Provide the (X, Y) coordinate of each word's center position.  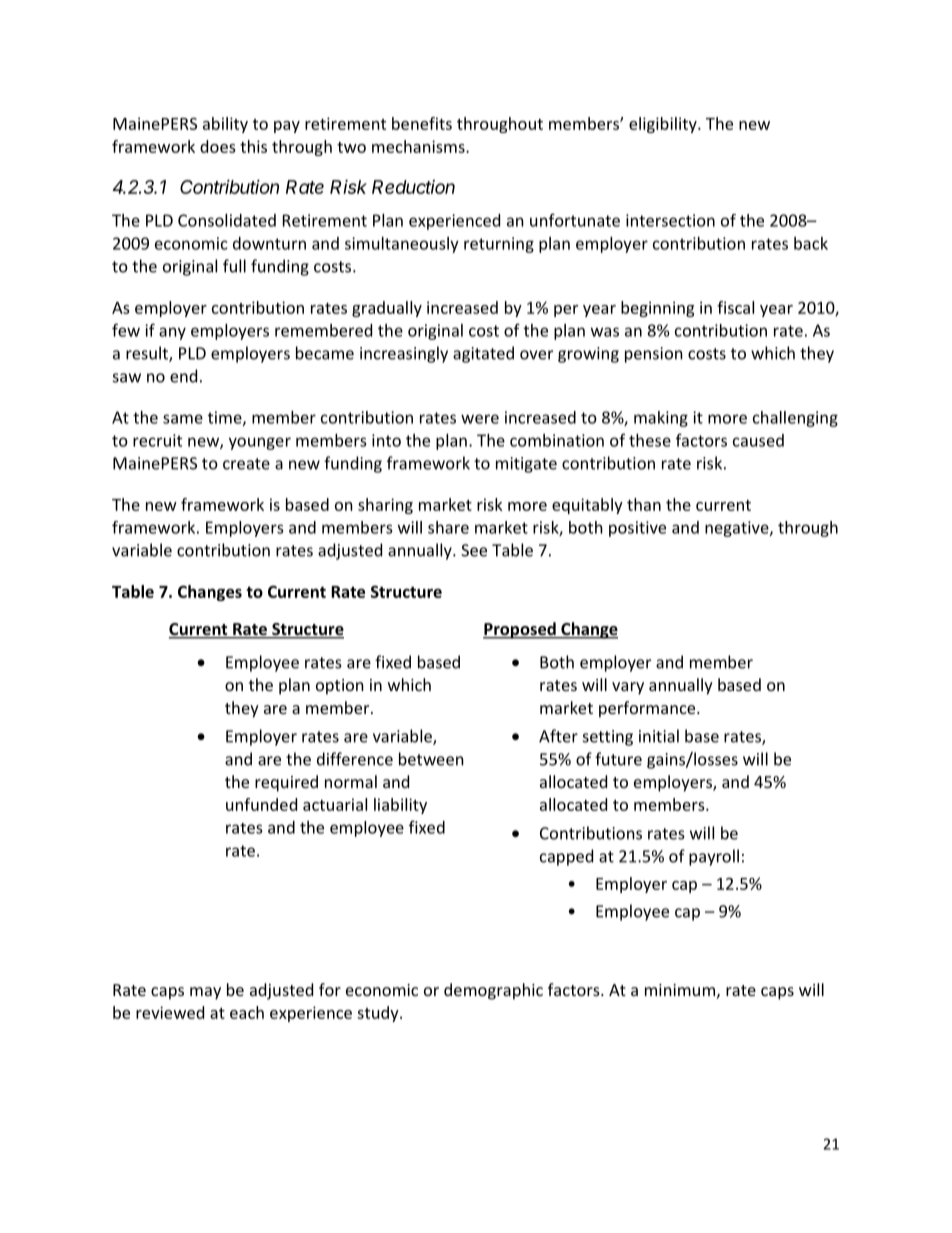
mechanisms (419, 146)
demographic (493, 991)
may (205, 993)
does (218, 146)
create (246, 464)
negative (738, 529)
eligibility (664, 125)
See (474, 550)
